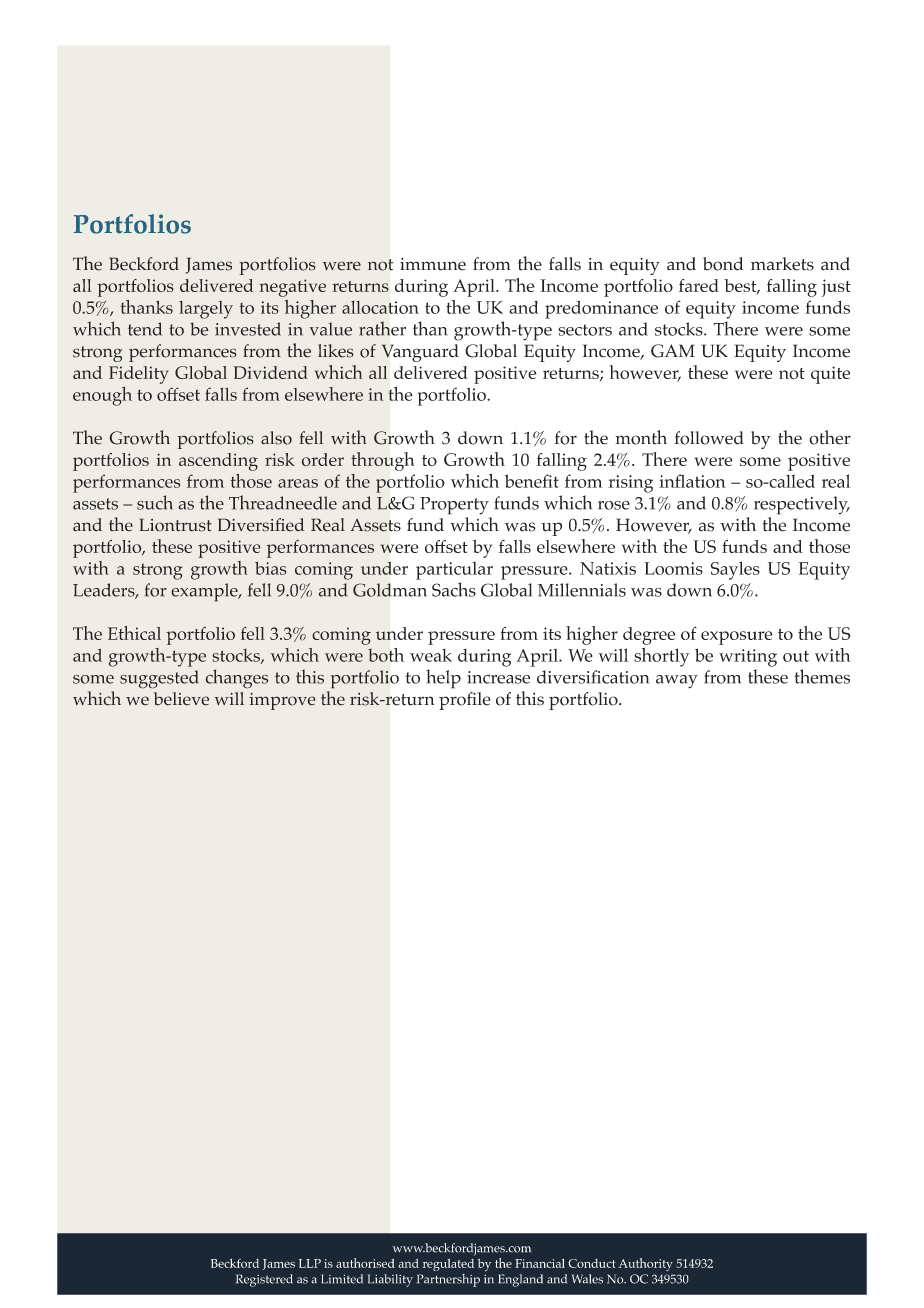 This screenshot has width=924, height=1308. I want to click on profile, so click(465, 701).
